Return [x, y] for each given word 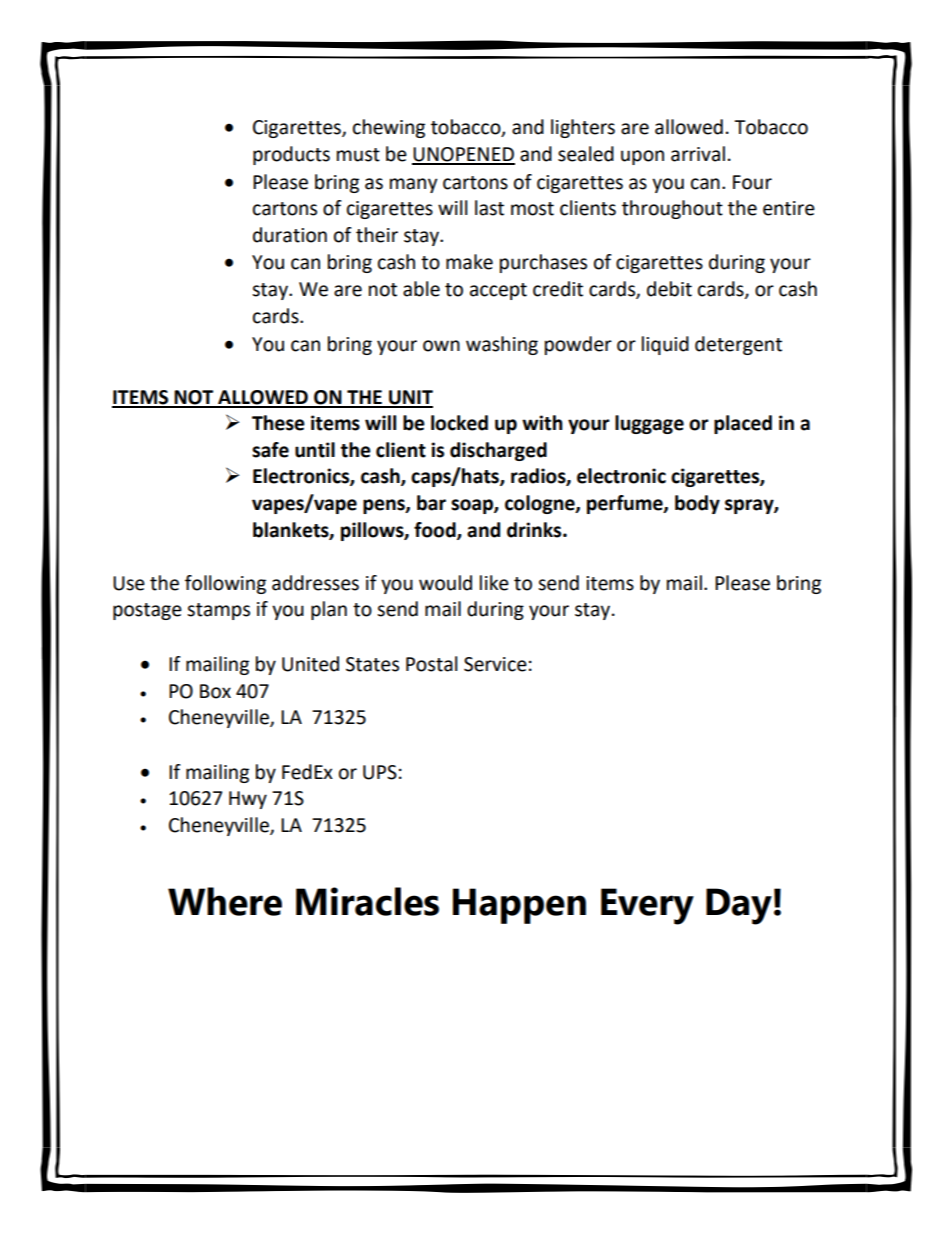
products [291, 155]
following [225, 584]
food [436, 530]
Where [225, 901]
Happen [519, 906]
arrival [698, 154]
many [414, 185]
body [697, 504]
